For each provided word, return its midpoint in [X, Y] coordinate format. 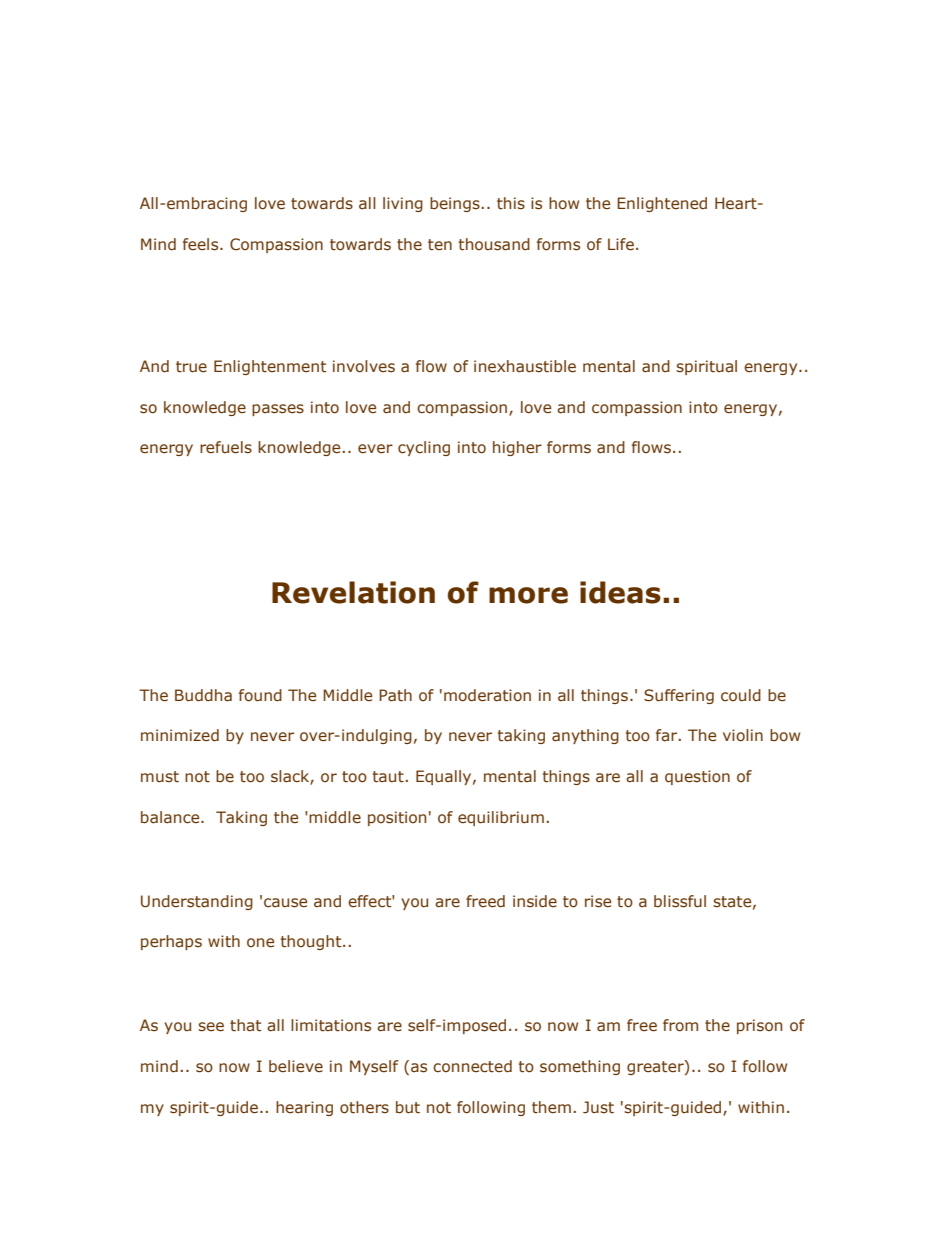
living [403, 204]
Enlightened [662, 204]
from [680, 1025]
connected [472, 1066]
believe [296, 1066]
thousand [494, 244]
